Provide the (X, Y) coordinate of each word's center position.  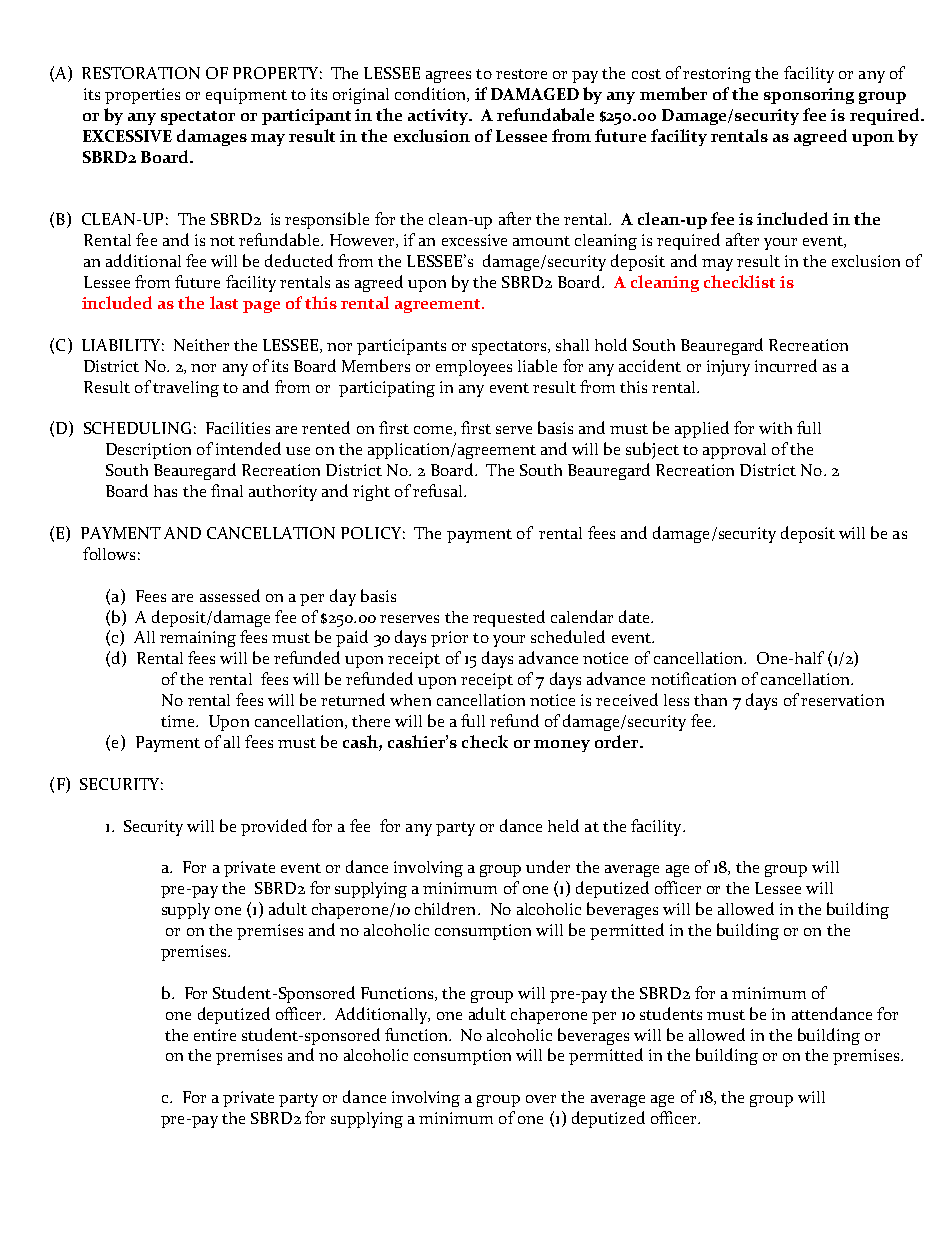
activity (439, 117)
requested (509, 618)
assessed (230, 595)
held (563, 825)
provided (274, 827)
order (618, 741)
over (541, 1099)
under (548, 866)
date (635, 616)
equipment (246, 96)
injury (728, 368)
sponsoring (809, 96)
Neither (201, 345)
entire (215, 1035)
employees (474, 368)
